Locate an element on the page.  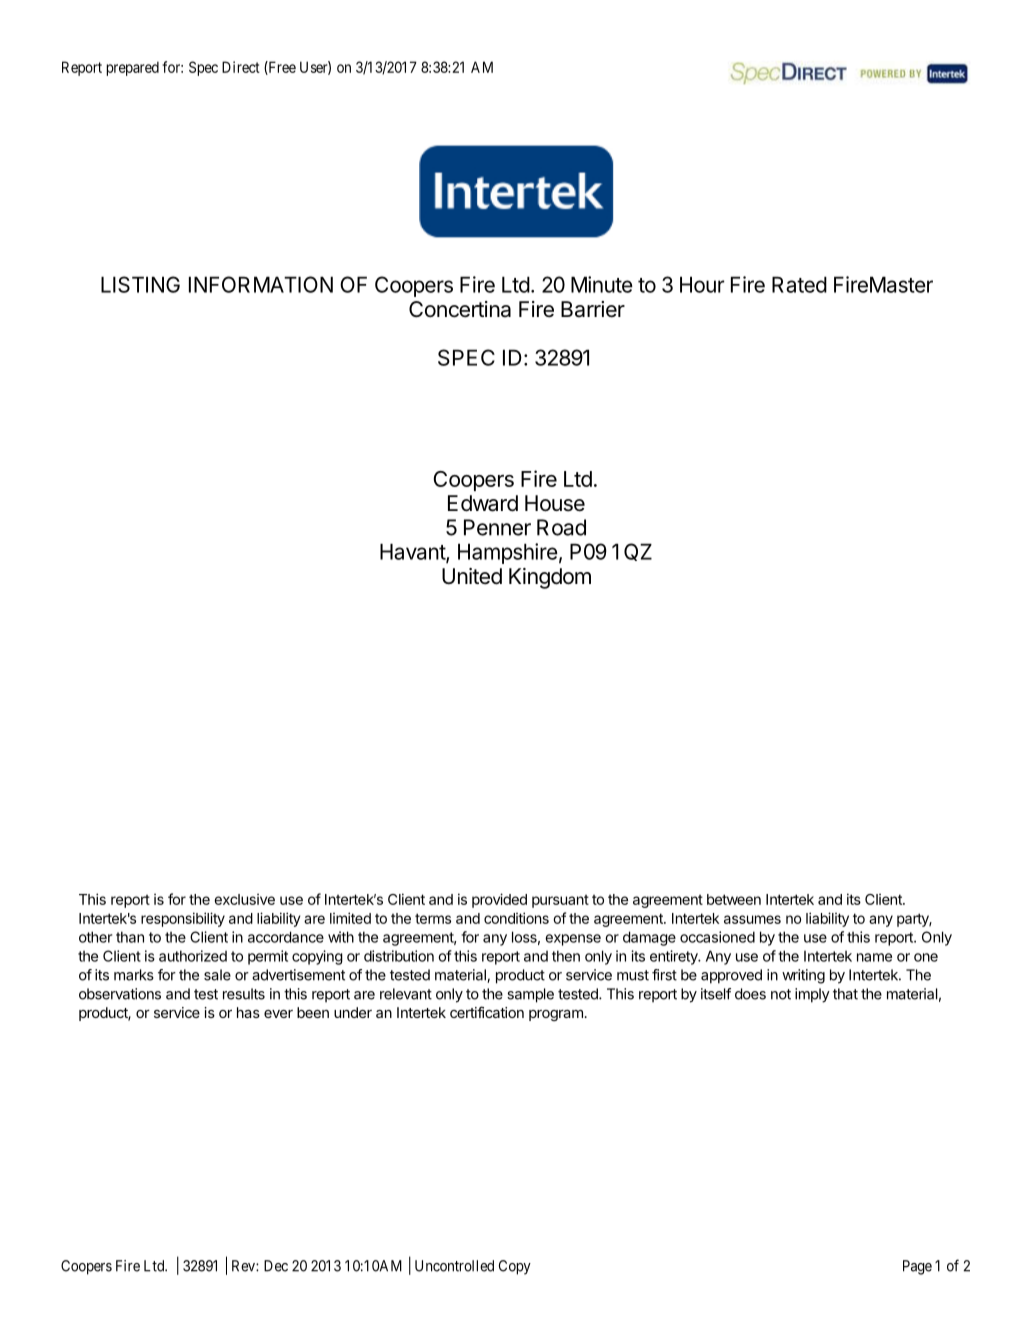
authorized is located at coordinates (193, 956).
